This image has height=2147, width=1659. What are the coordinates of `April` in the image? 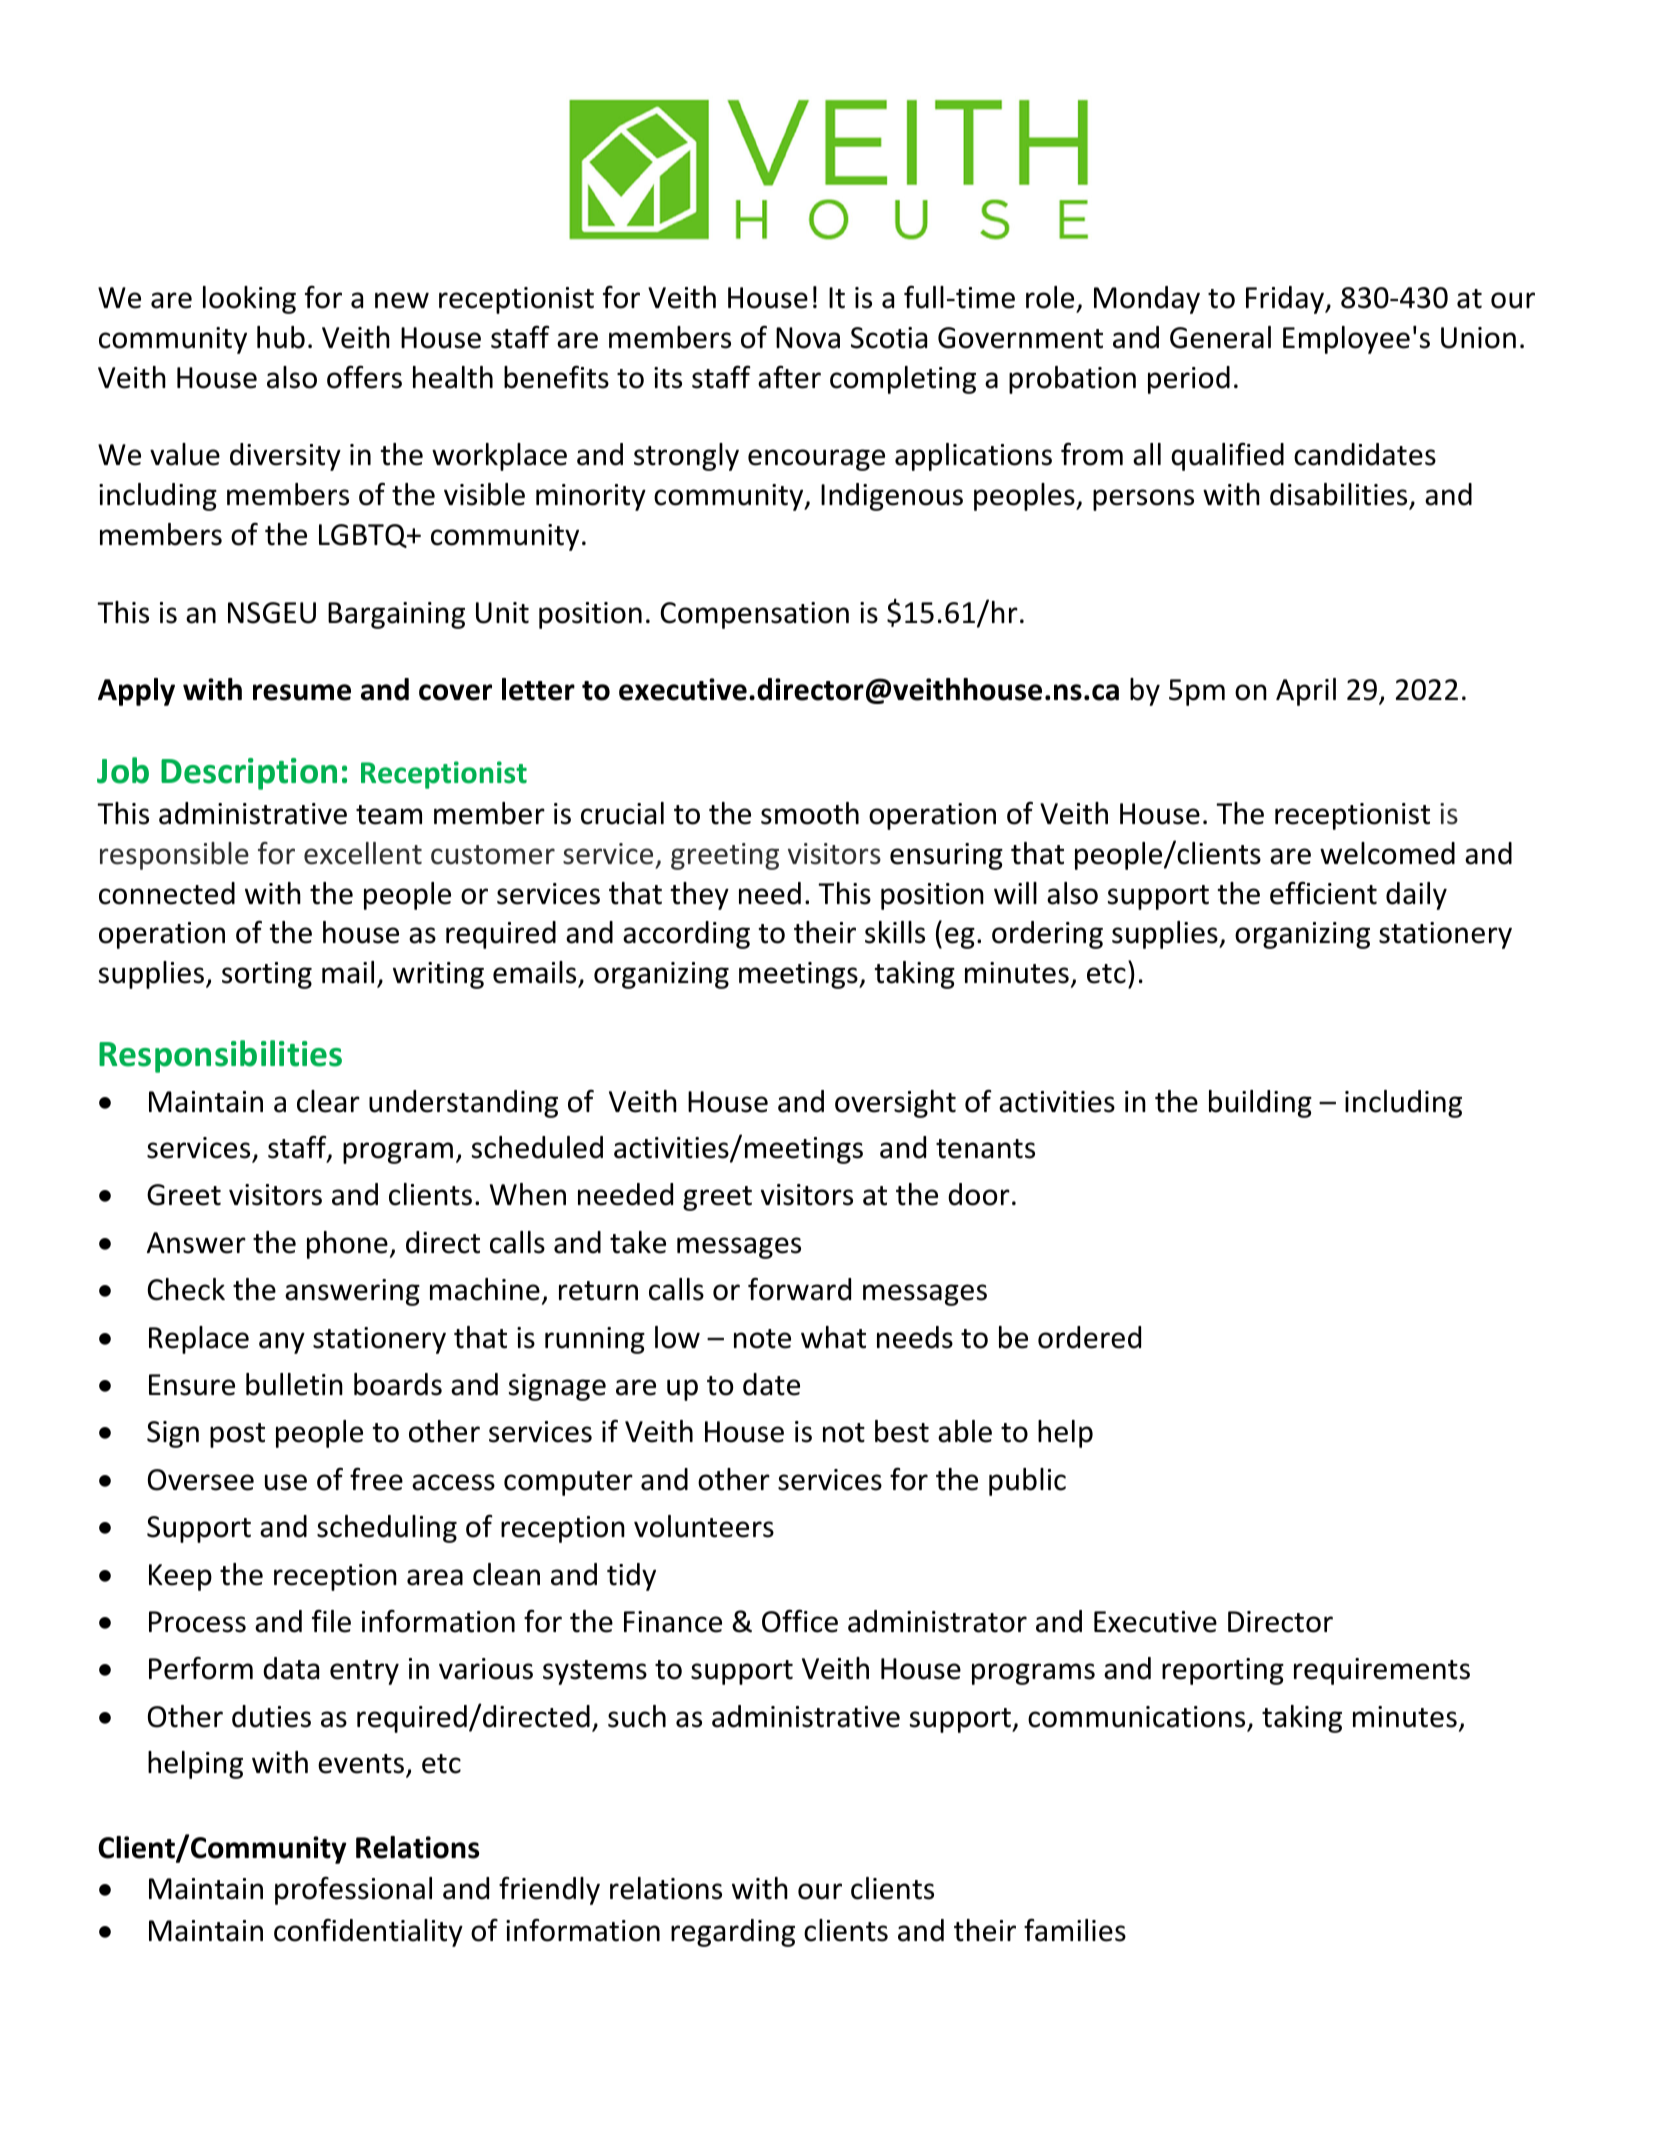 It's located at (1306, 692).
